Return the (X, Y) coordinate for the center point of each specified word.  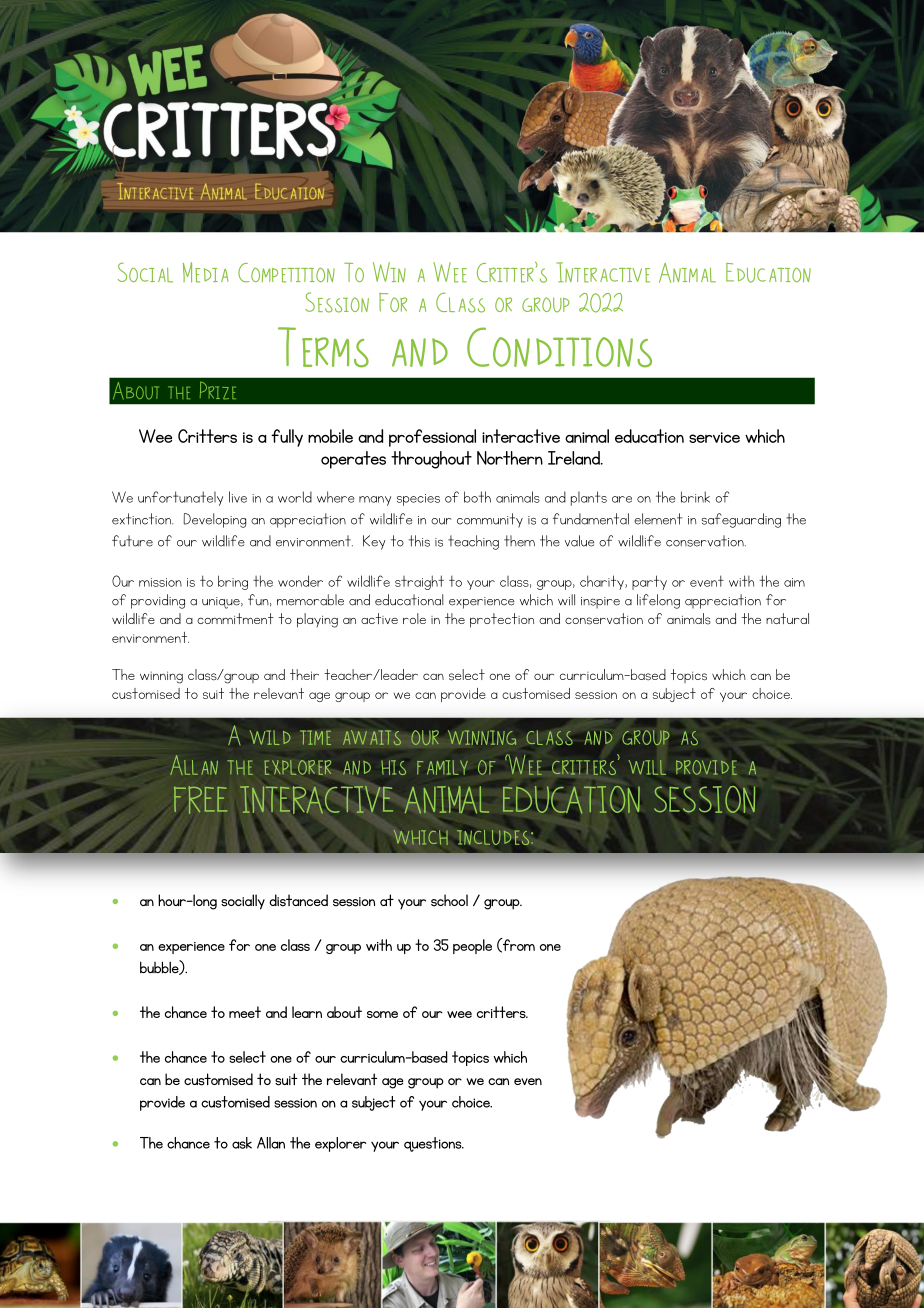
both (477, 497)
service (714, 437)
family (442, 767)
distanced (298, 900)
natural (787, 618)
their (304, 674)
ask (242, 1143)
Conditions (559, 347)
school (449, 900)
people (472, 946)
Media (206, 272)
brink (695, 497)
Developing (214, 520)
